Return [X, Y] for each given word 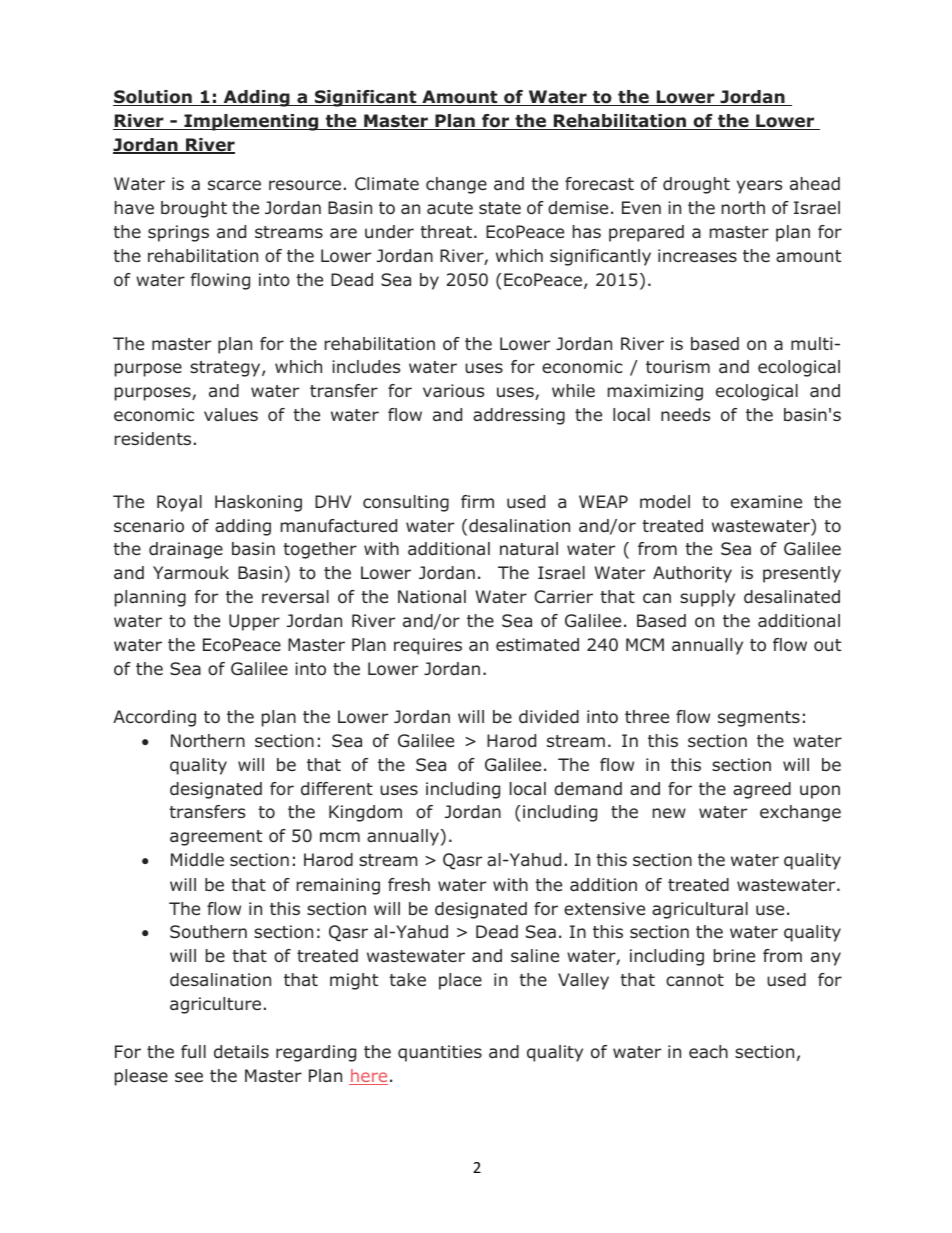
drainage [186, 550]
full [193, 1052]
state [500, 208]
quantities [440, 1053]
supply [707, 598]
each [708, 1051]
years [759, 187]
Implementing [251, 122]
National [432, 597]
